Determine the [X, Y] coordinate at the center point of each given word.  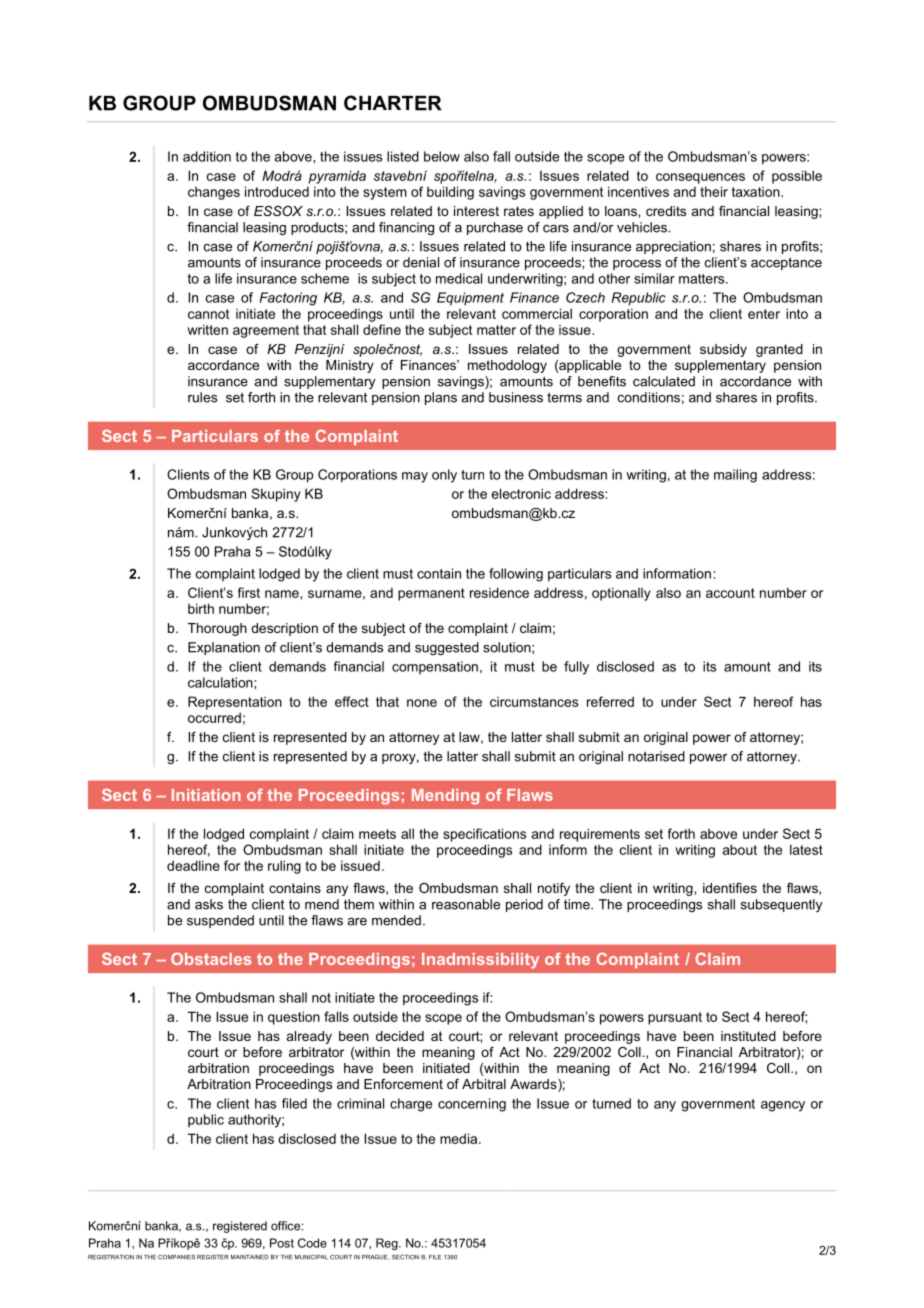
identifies [730, 888]
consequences [700, 178]
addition [207, 156]
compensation [435, 667]
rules [202, 397]
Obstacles [211, 958]
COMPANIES [176, 1257]
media [460, 1138]
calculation [221, 682]
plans [441, 398]
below [442, 156]
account [730, 593]
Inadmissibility [480, 961]
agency [783, 1106]
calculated [664, 381]
